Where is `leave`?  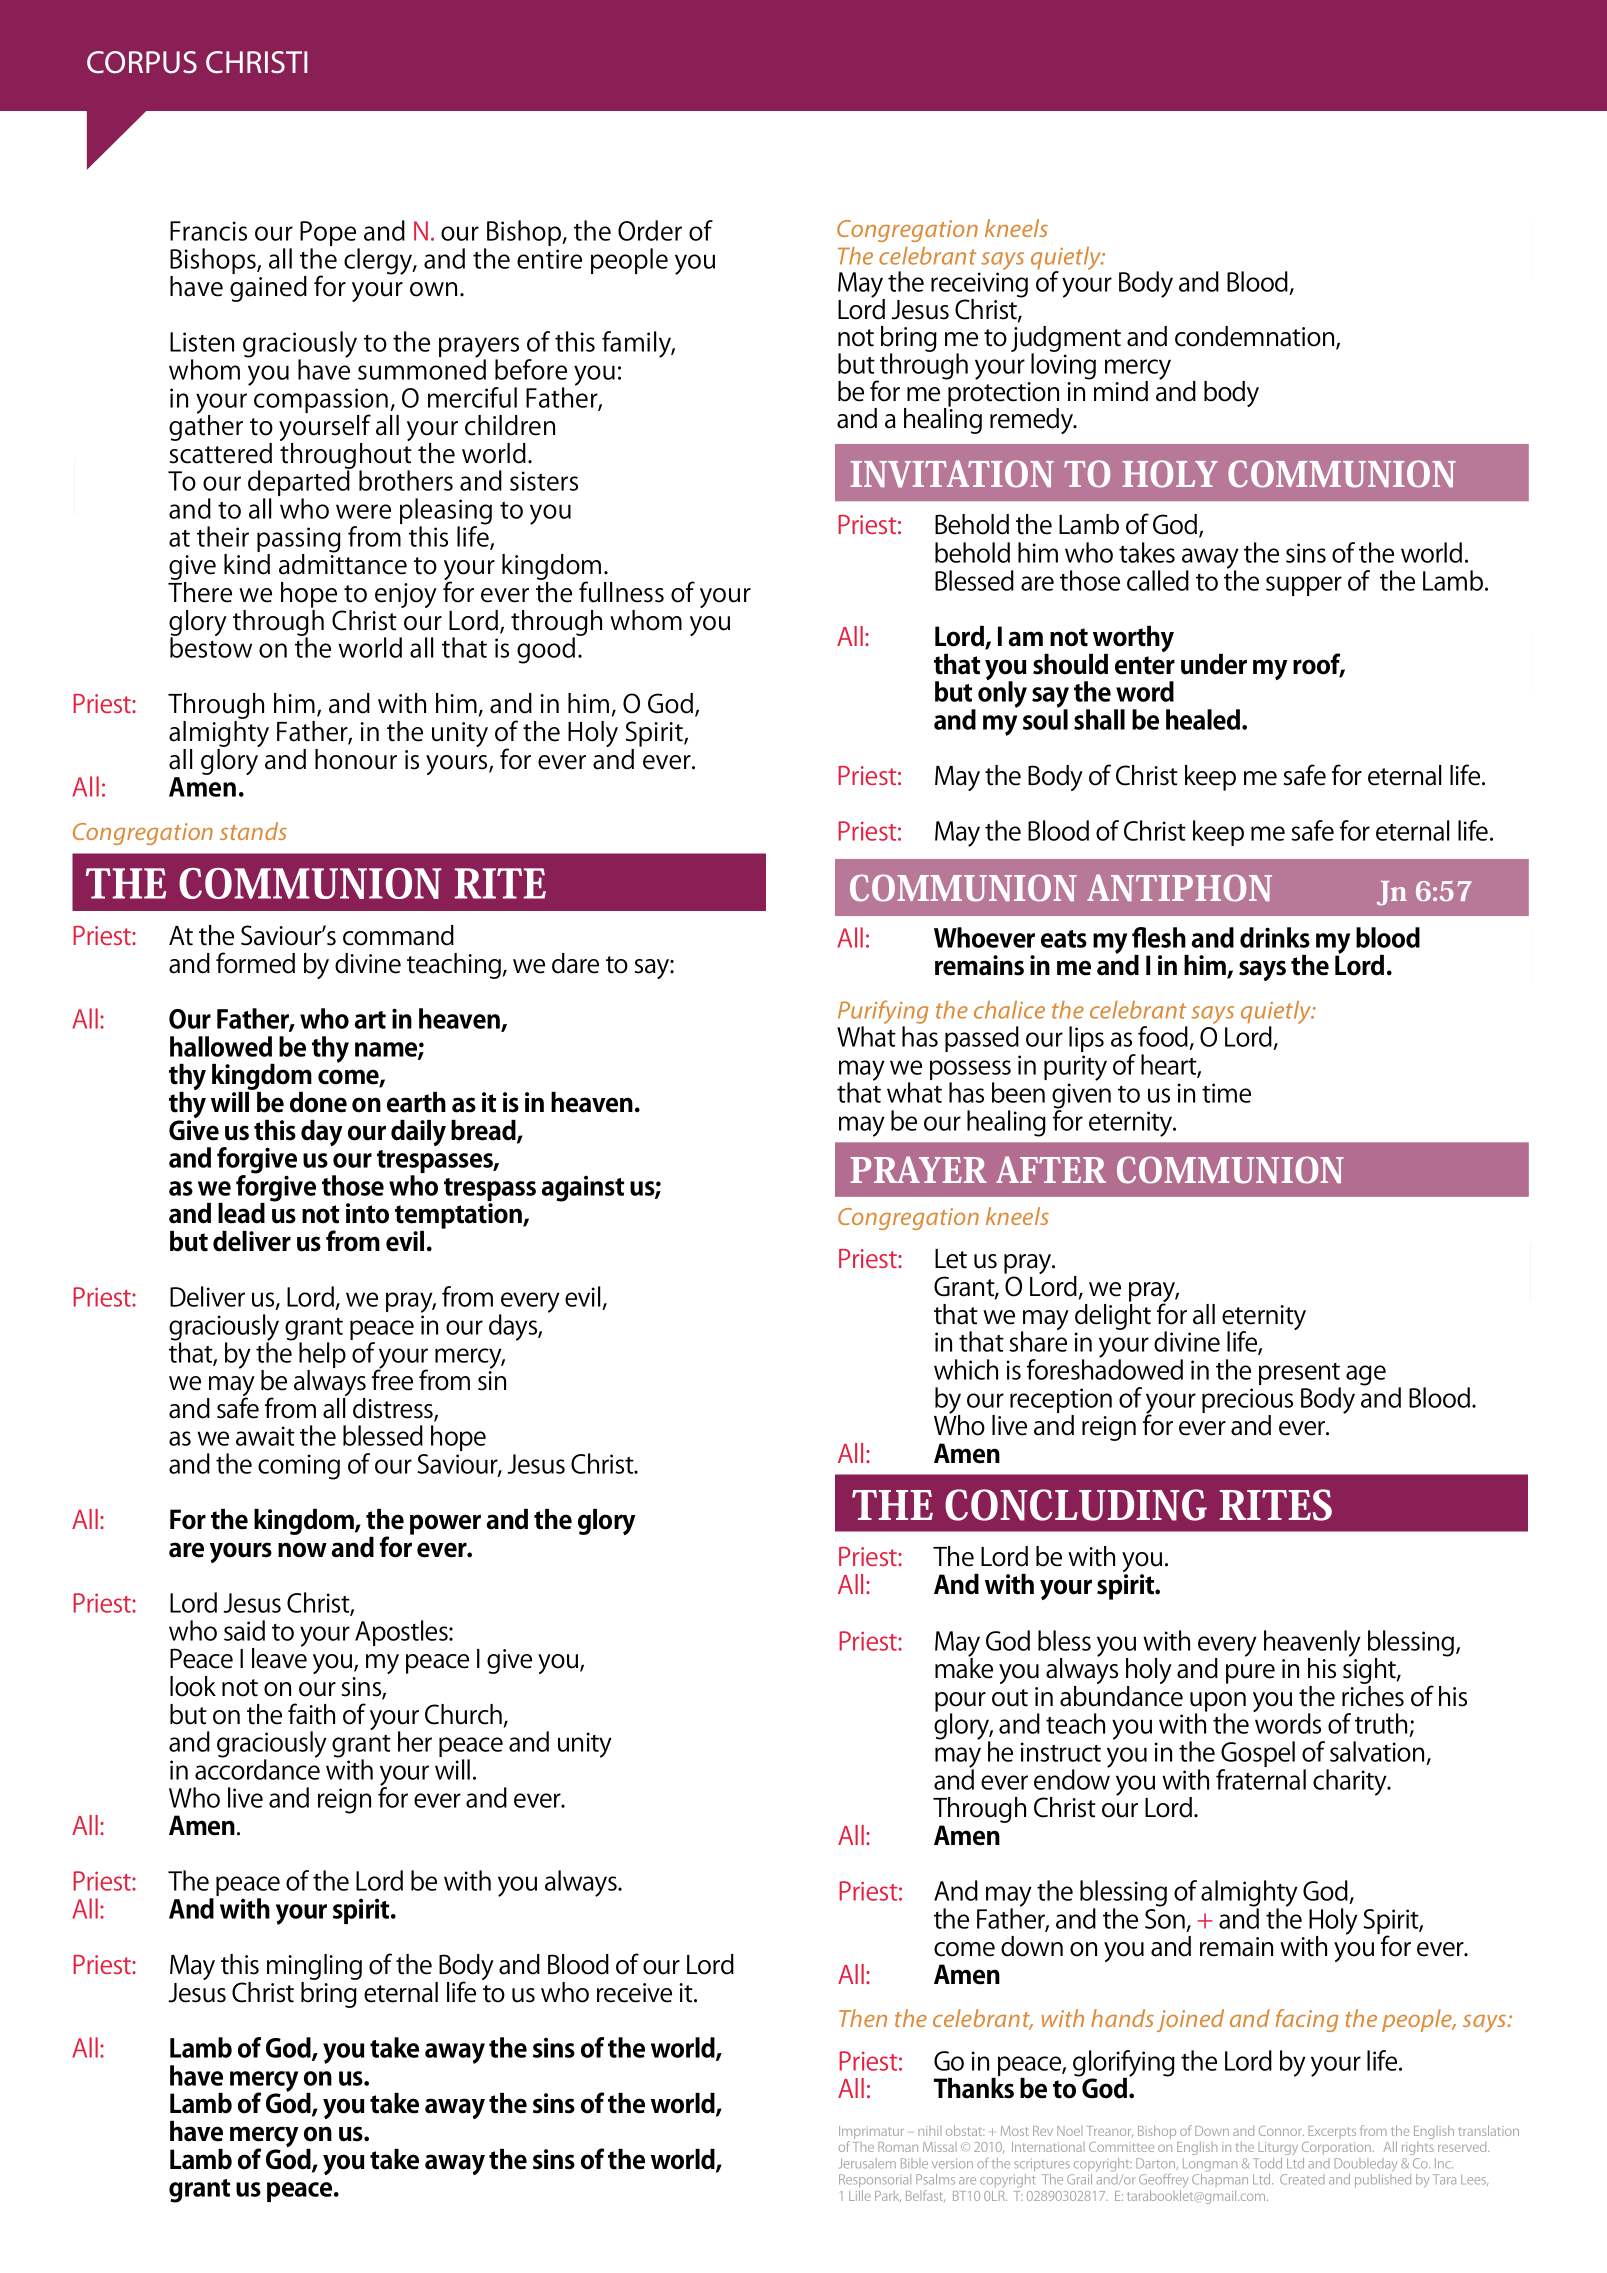 leave is located at coordinates (279, 1657).
